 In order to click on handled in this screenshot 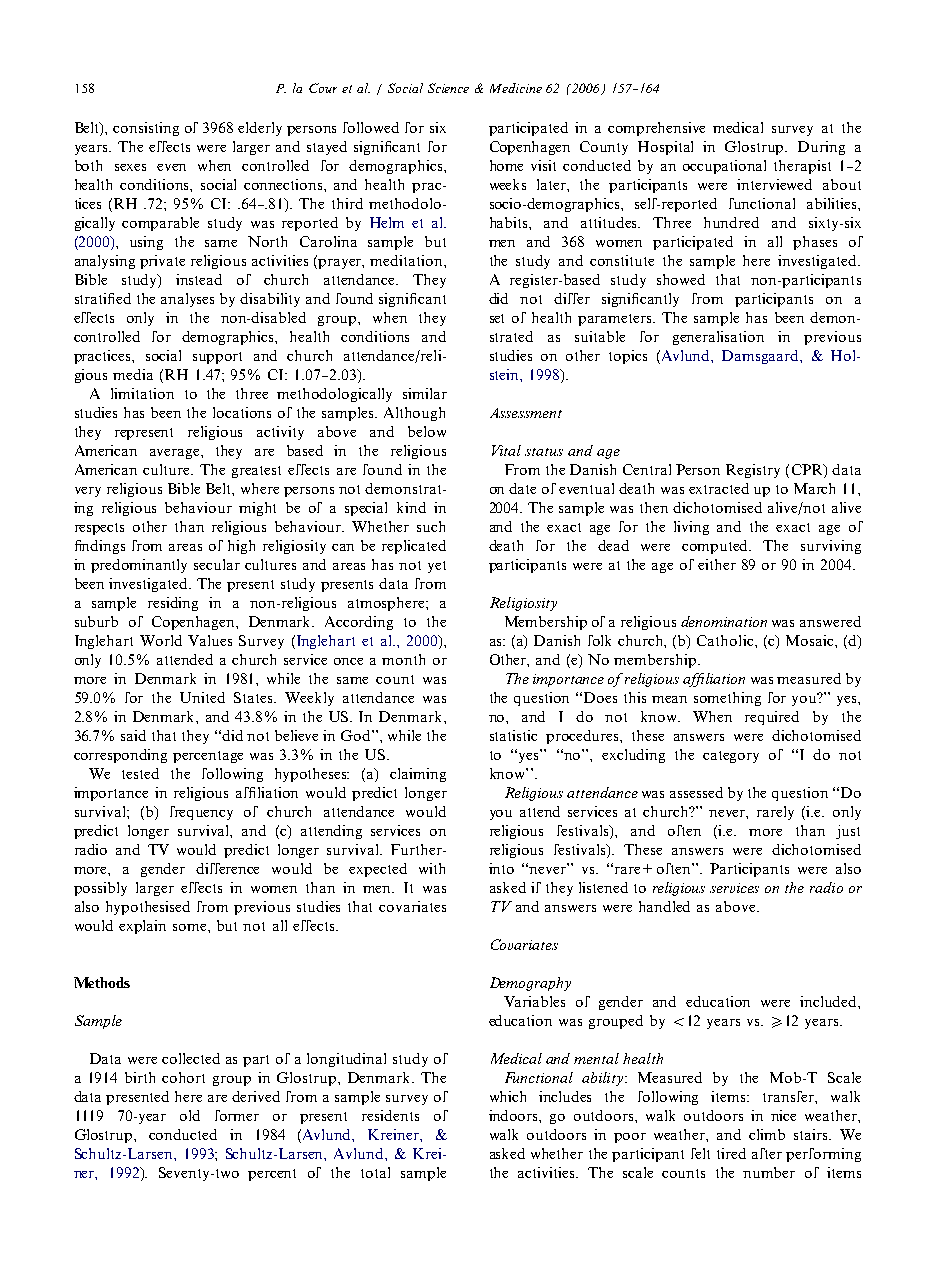, I will do `click(664, 906)`.
